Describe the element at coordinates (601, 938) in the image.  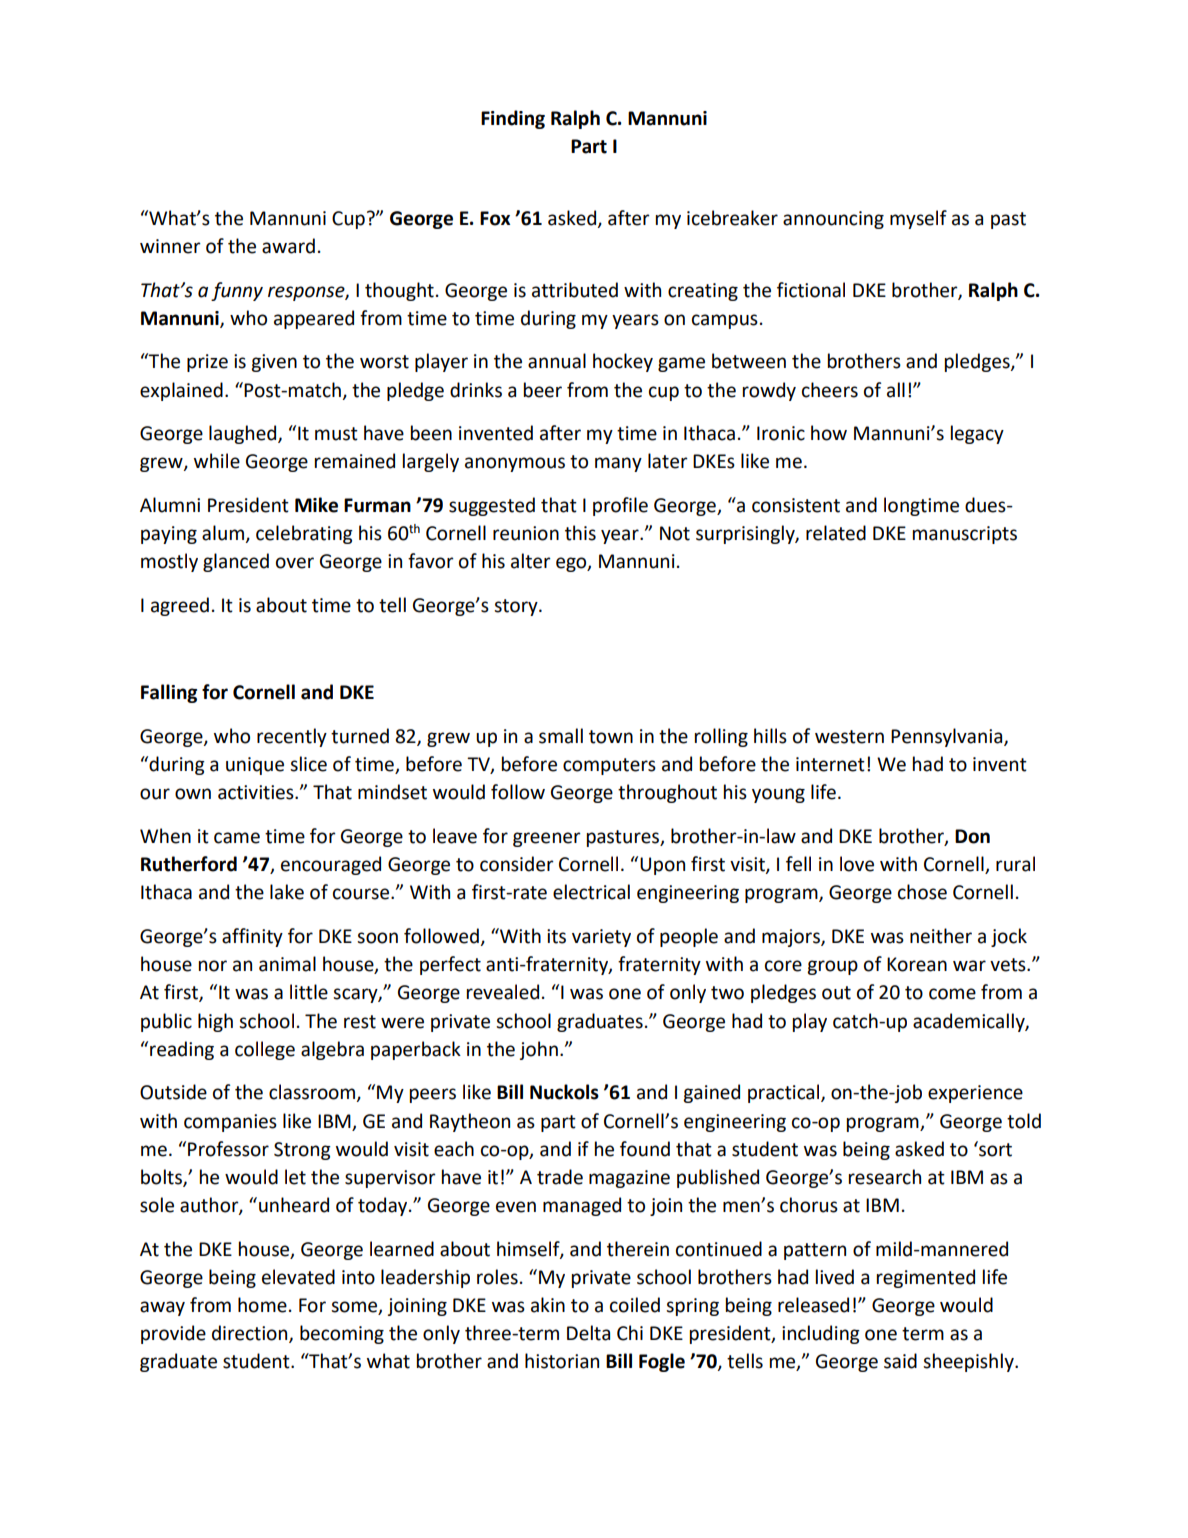
I see `variety` at that location.
